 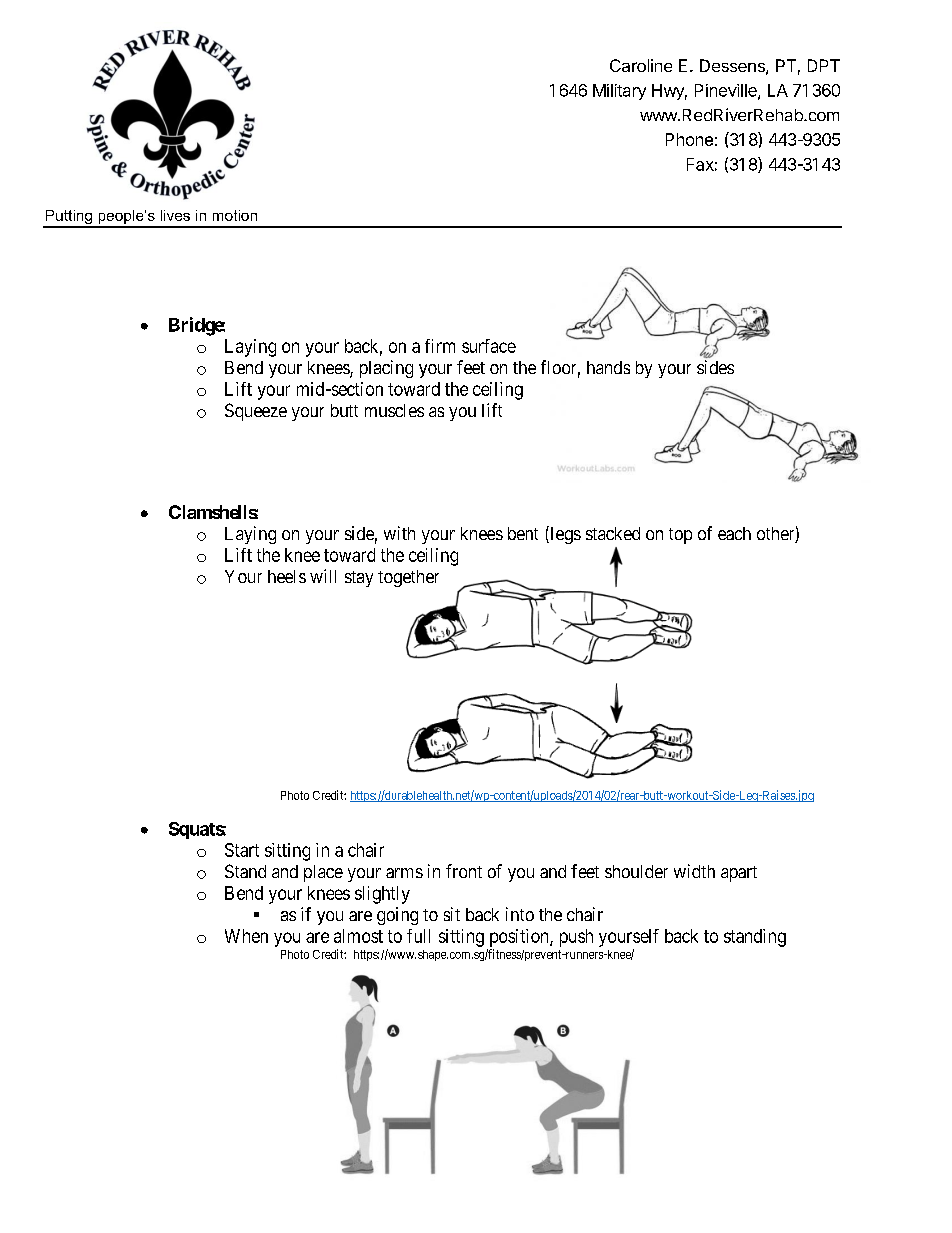 I want to click on Squeeze, so click(x=256, y=412).
